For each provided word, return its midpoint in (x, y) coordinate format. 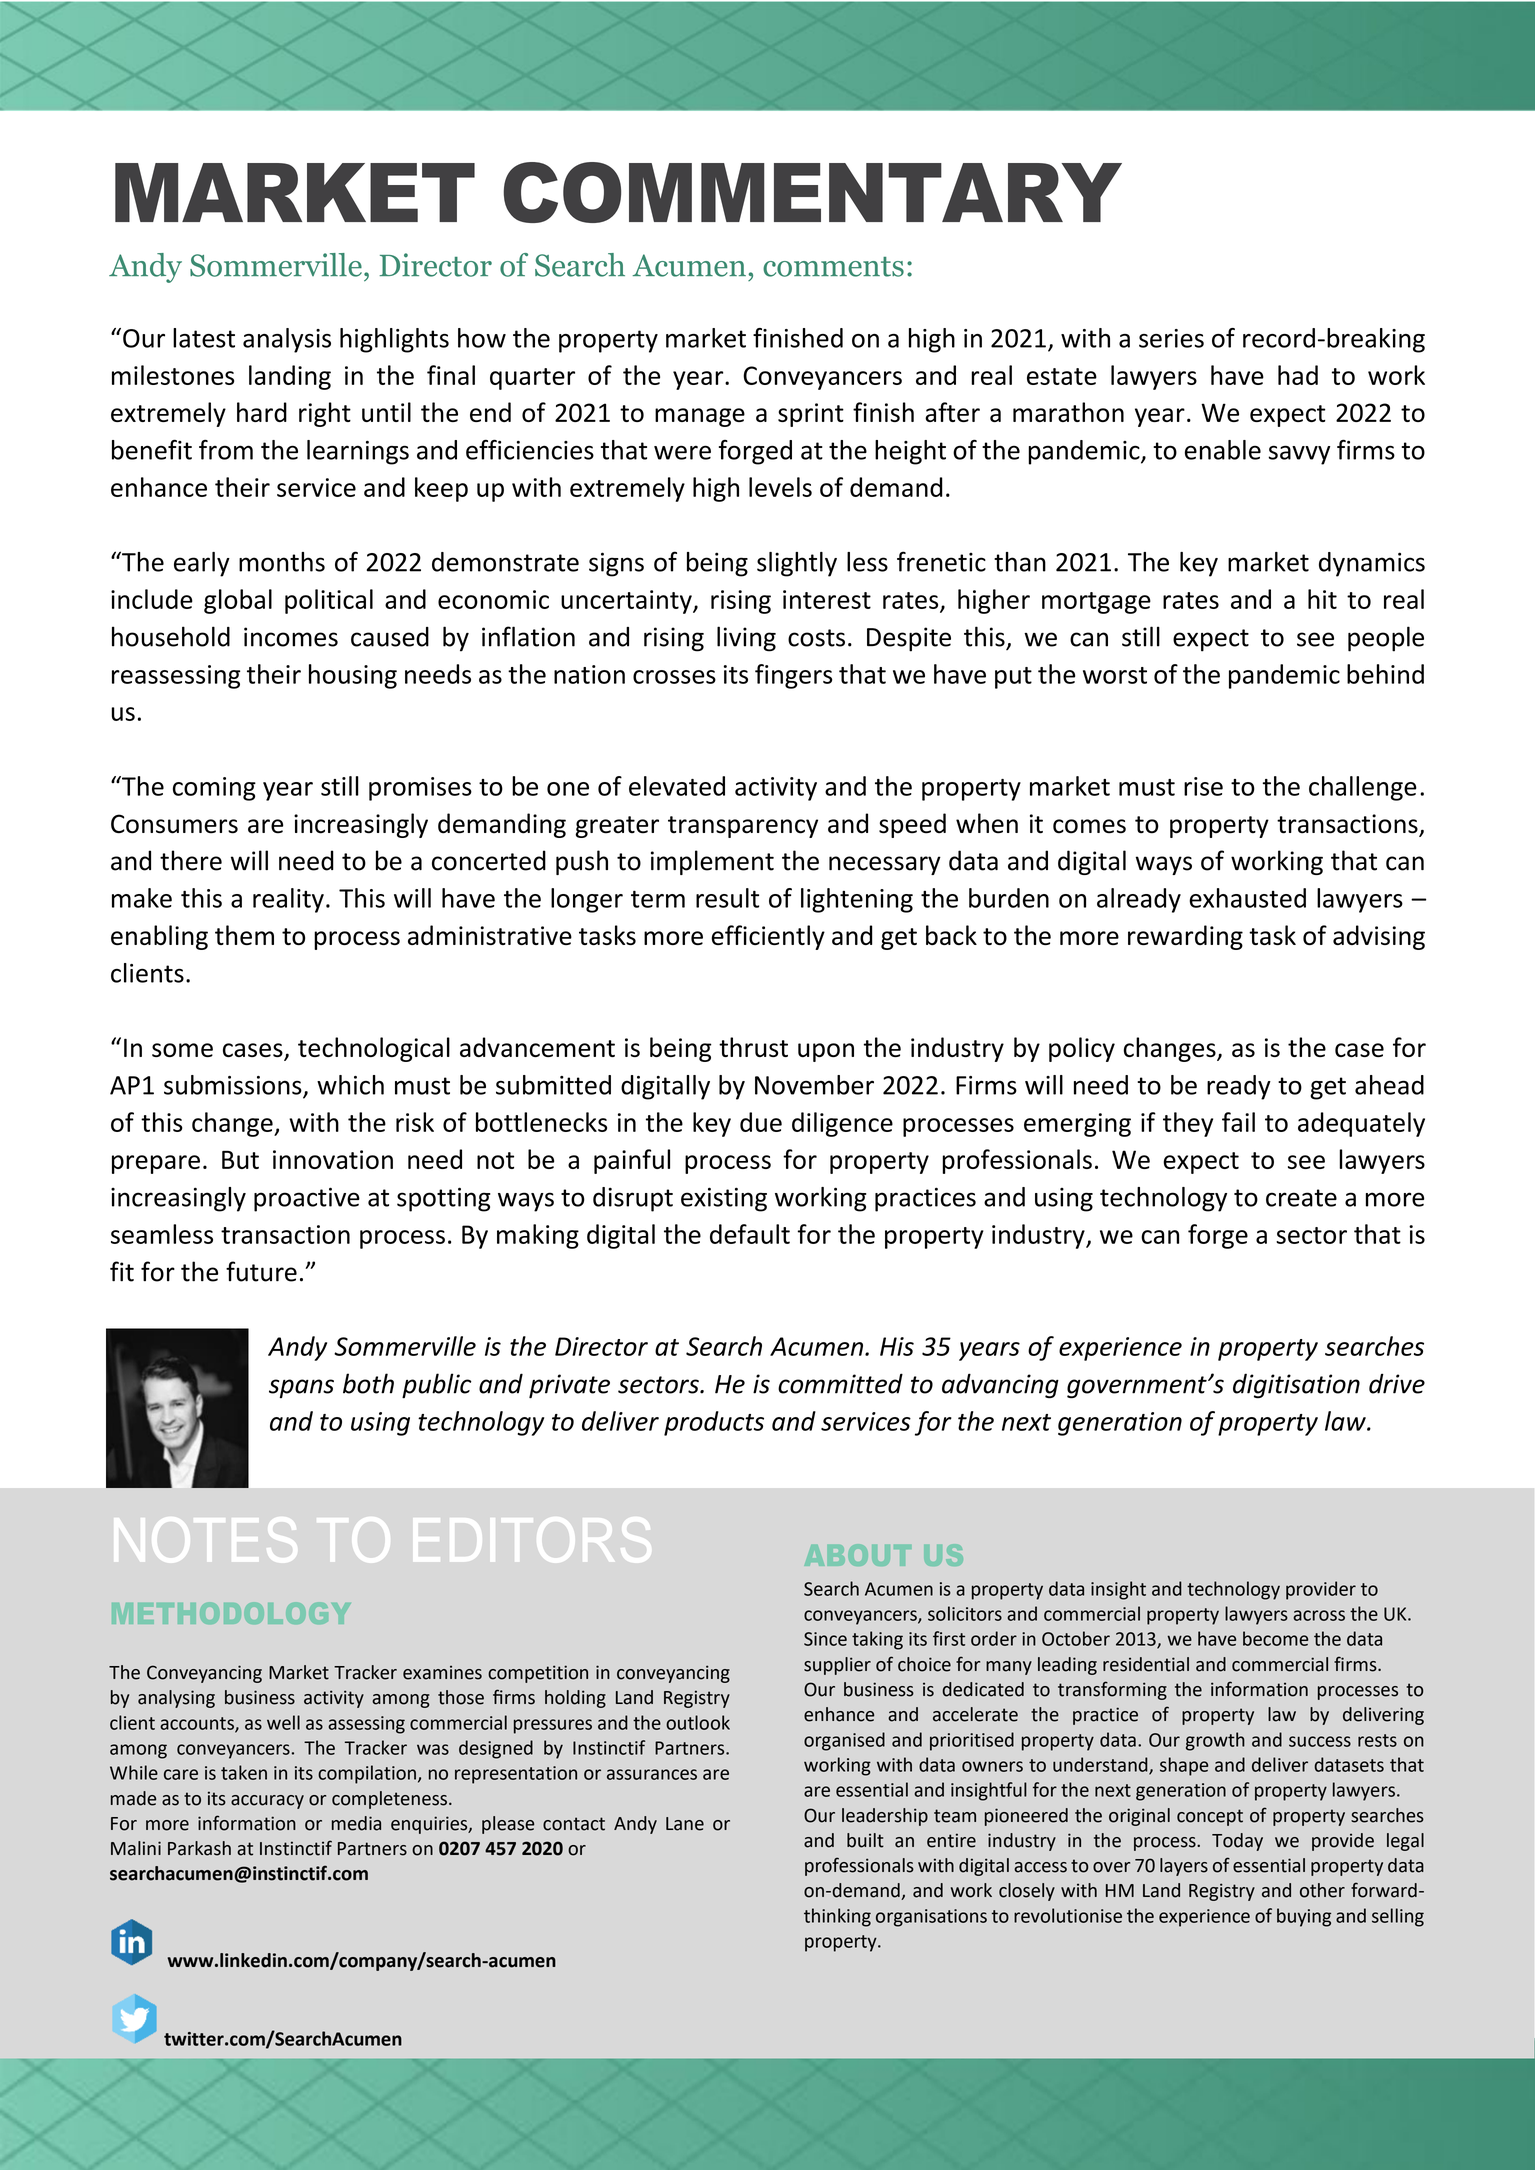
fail (1238, 1122)
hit (1322, 599)
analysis (287, 340)
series (1171, 338)
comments (833, 267)
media (356, 1823)
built (865, 1840)
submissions (234, 1086)
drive (1397, 1383)
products (714, 1423)
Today (1237, 1842)
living (746, 639)
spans (301, 1389)
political (329, 601)
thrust (753, 1047)
